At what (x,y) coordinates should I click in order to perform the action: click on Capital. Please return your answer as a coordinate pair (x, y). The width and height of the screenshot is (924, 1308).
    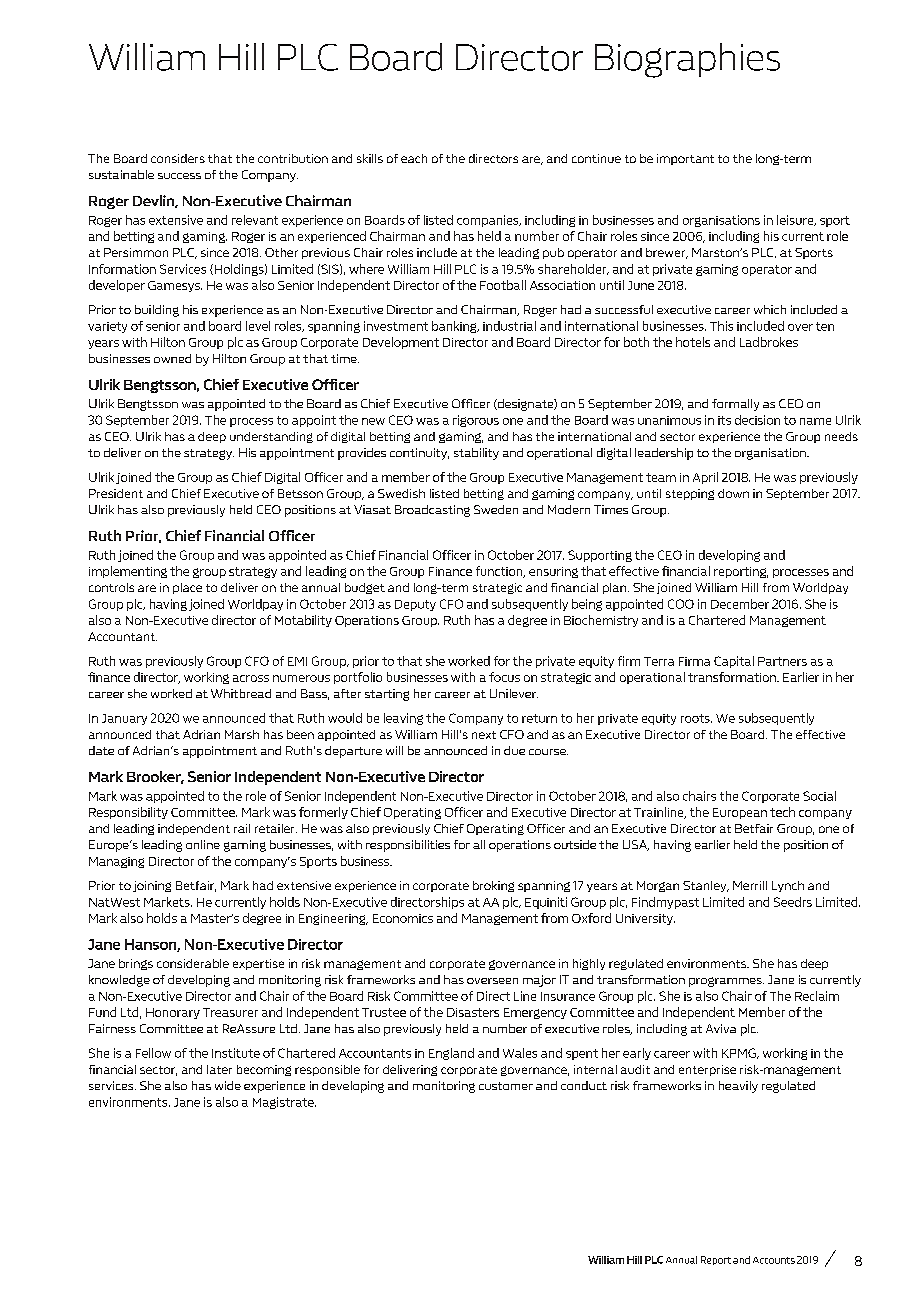
    Looking at the image, I should click on (734, 662).
